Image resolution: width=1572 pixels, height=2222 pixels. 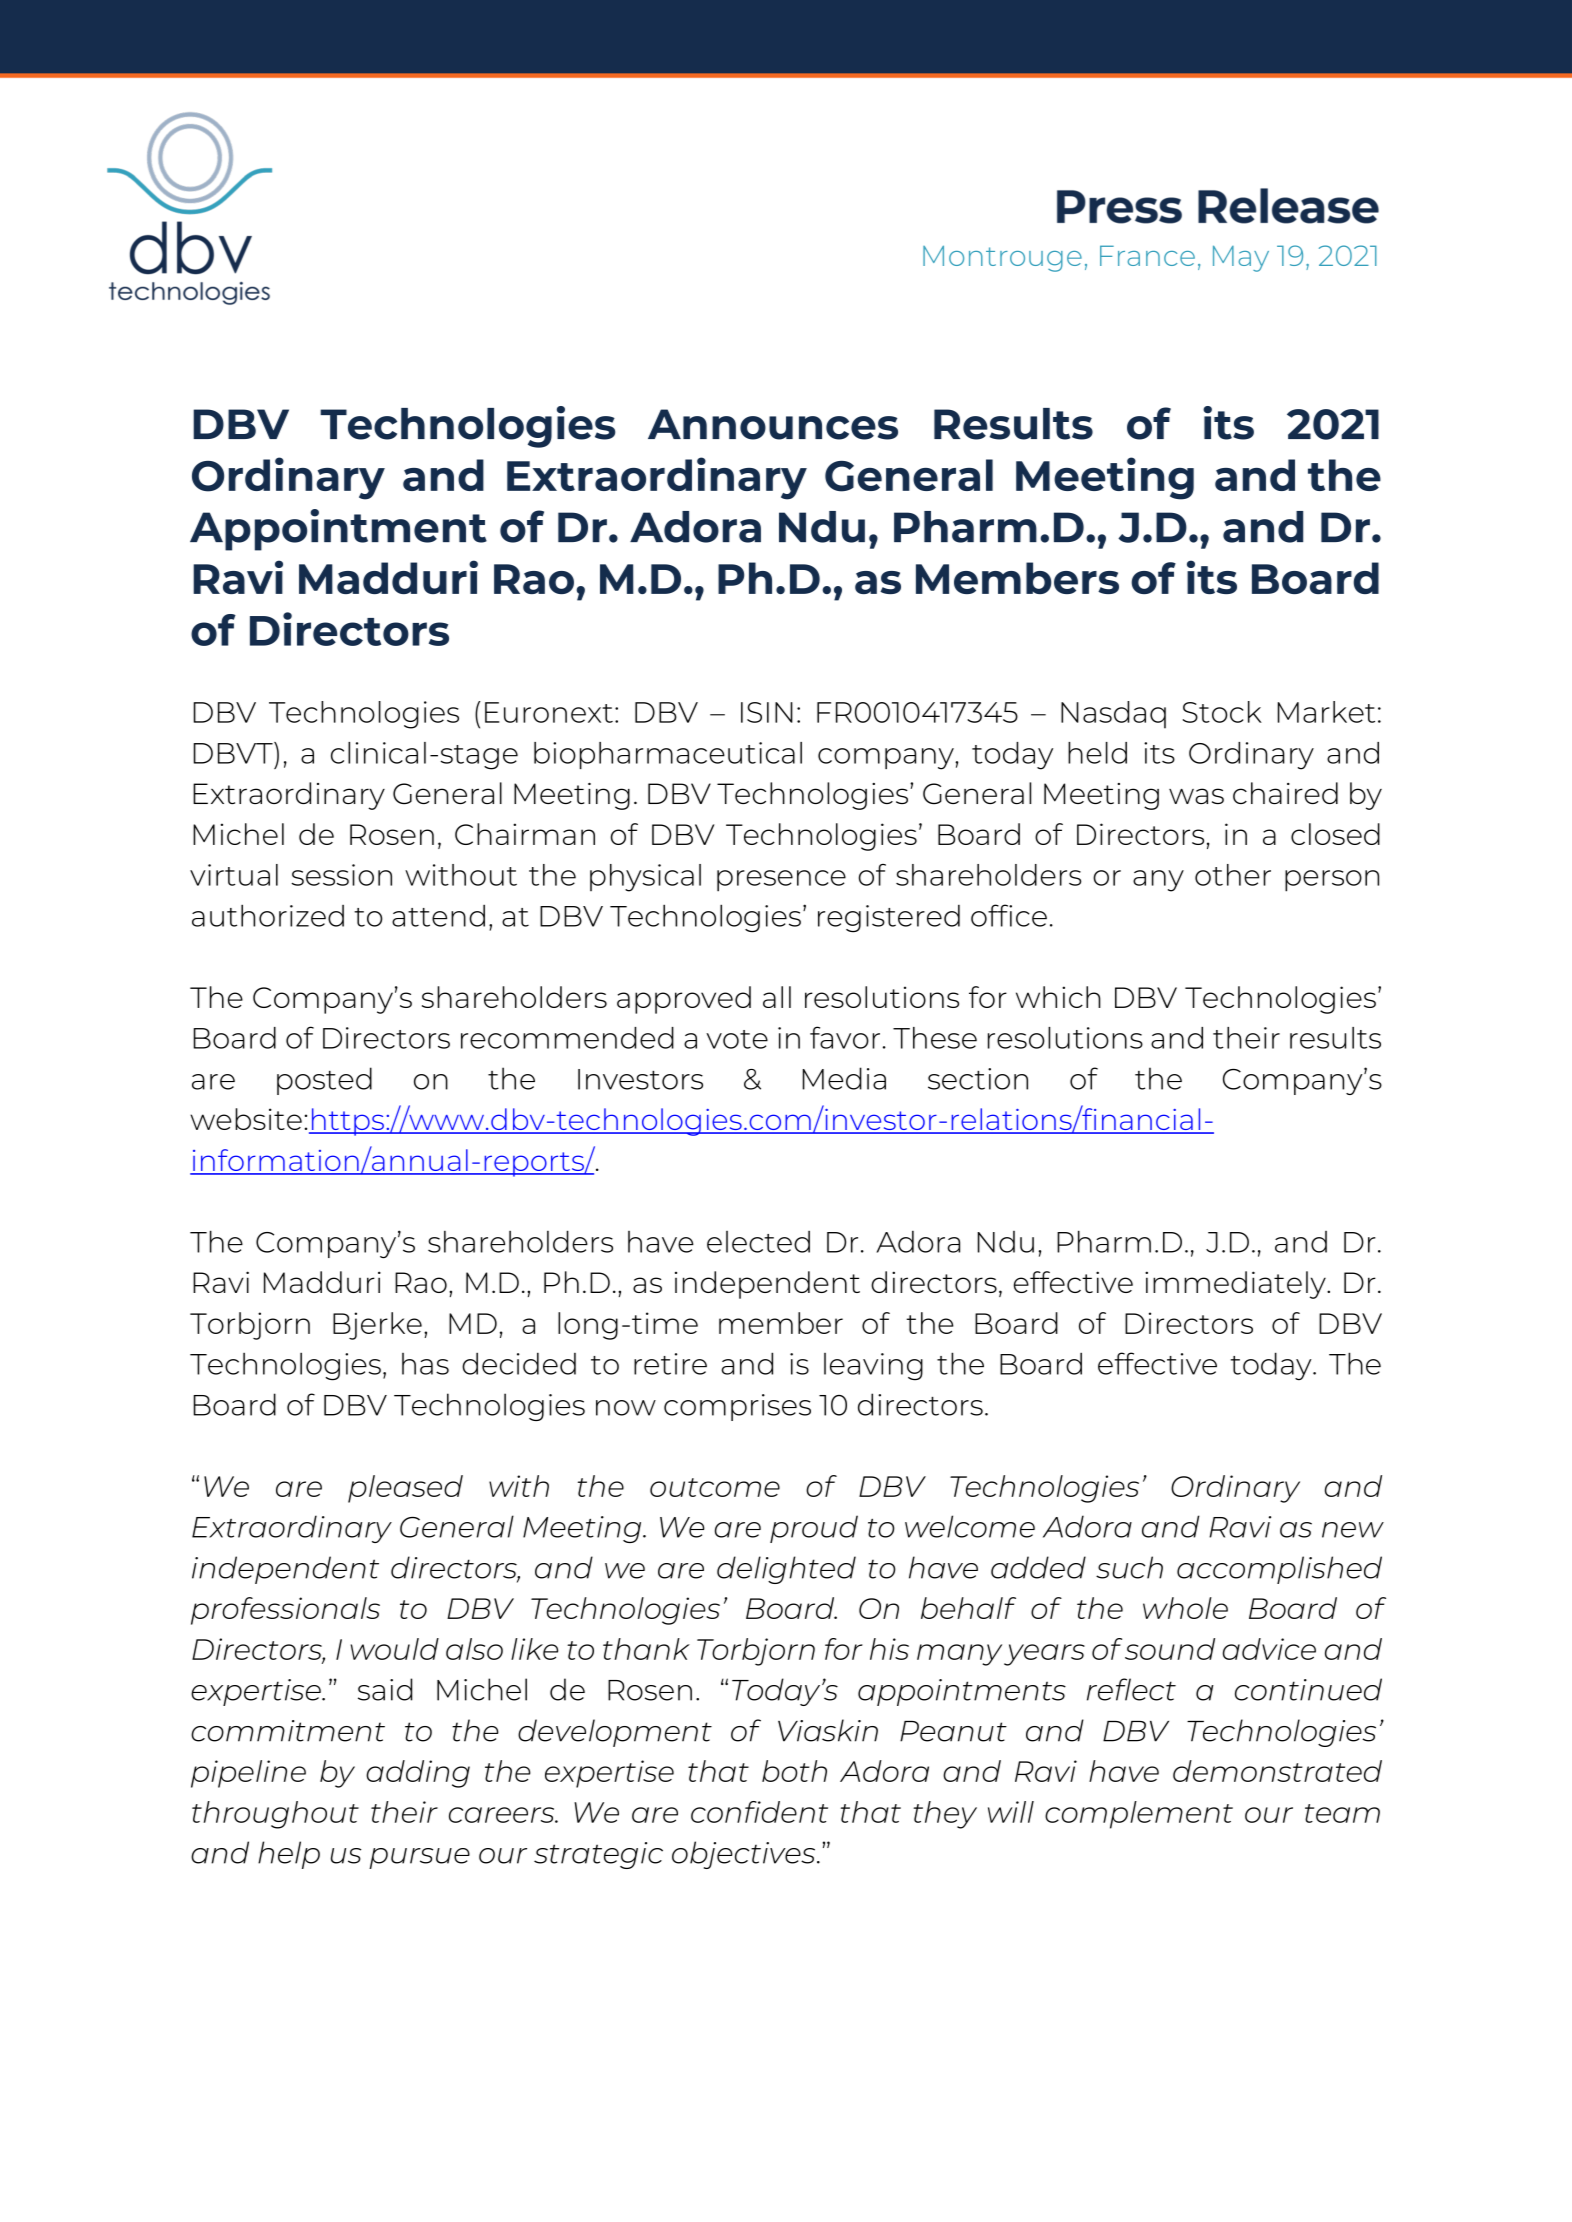 I want to click on May, so click(x=1241, y=258).
